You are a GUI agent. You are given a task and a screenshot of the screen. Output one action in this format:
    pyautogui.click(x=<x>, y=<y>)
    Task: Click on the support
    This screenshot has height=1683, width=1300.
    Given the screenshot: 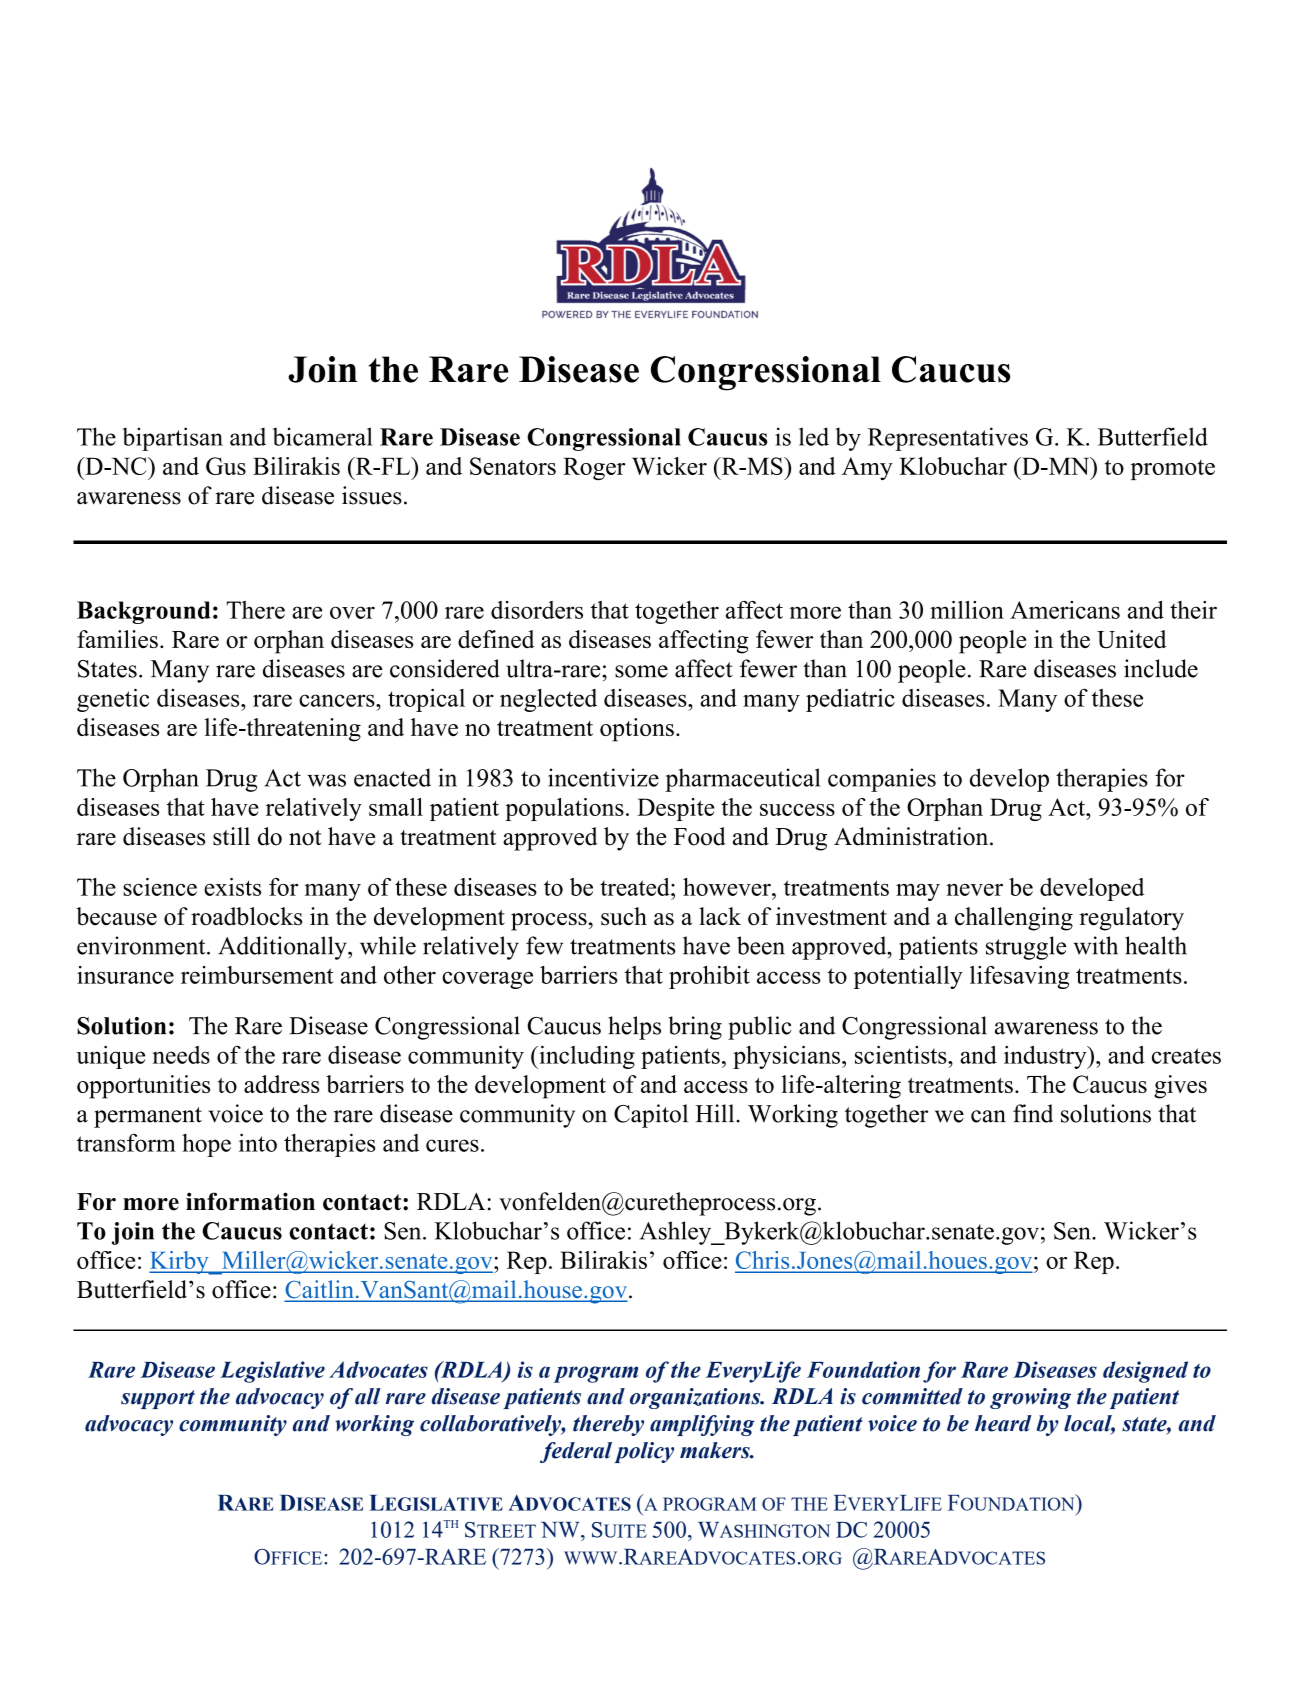 What is the action you would take?
    pyautogui.click(x=158, y=1399)
